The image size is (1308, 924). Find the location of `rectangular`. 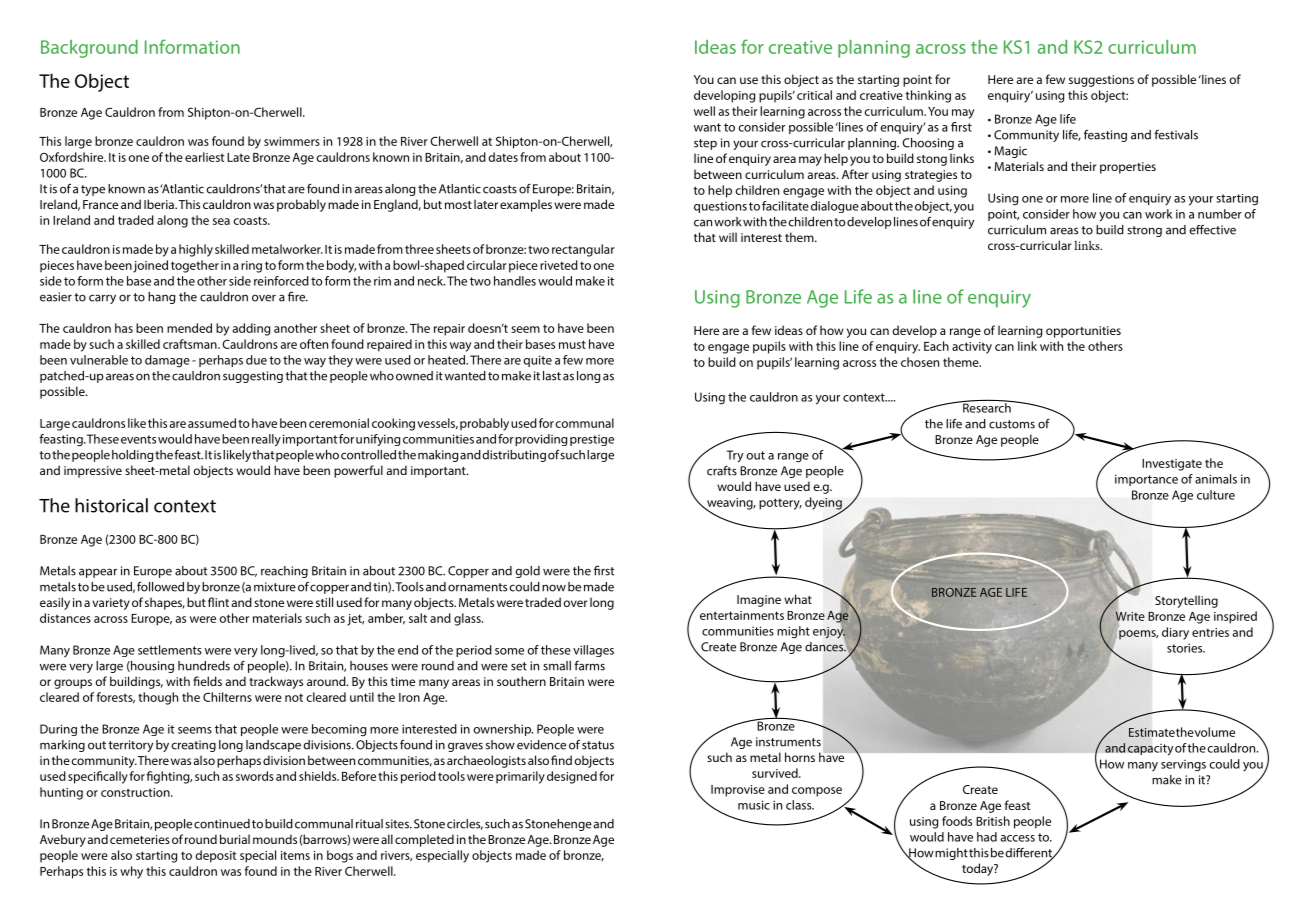

rectangular is located at coordinates (583, 250).
